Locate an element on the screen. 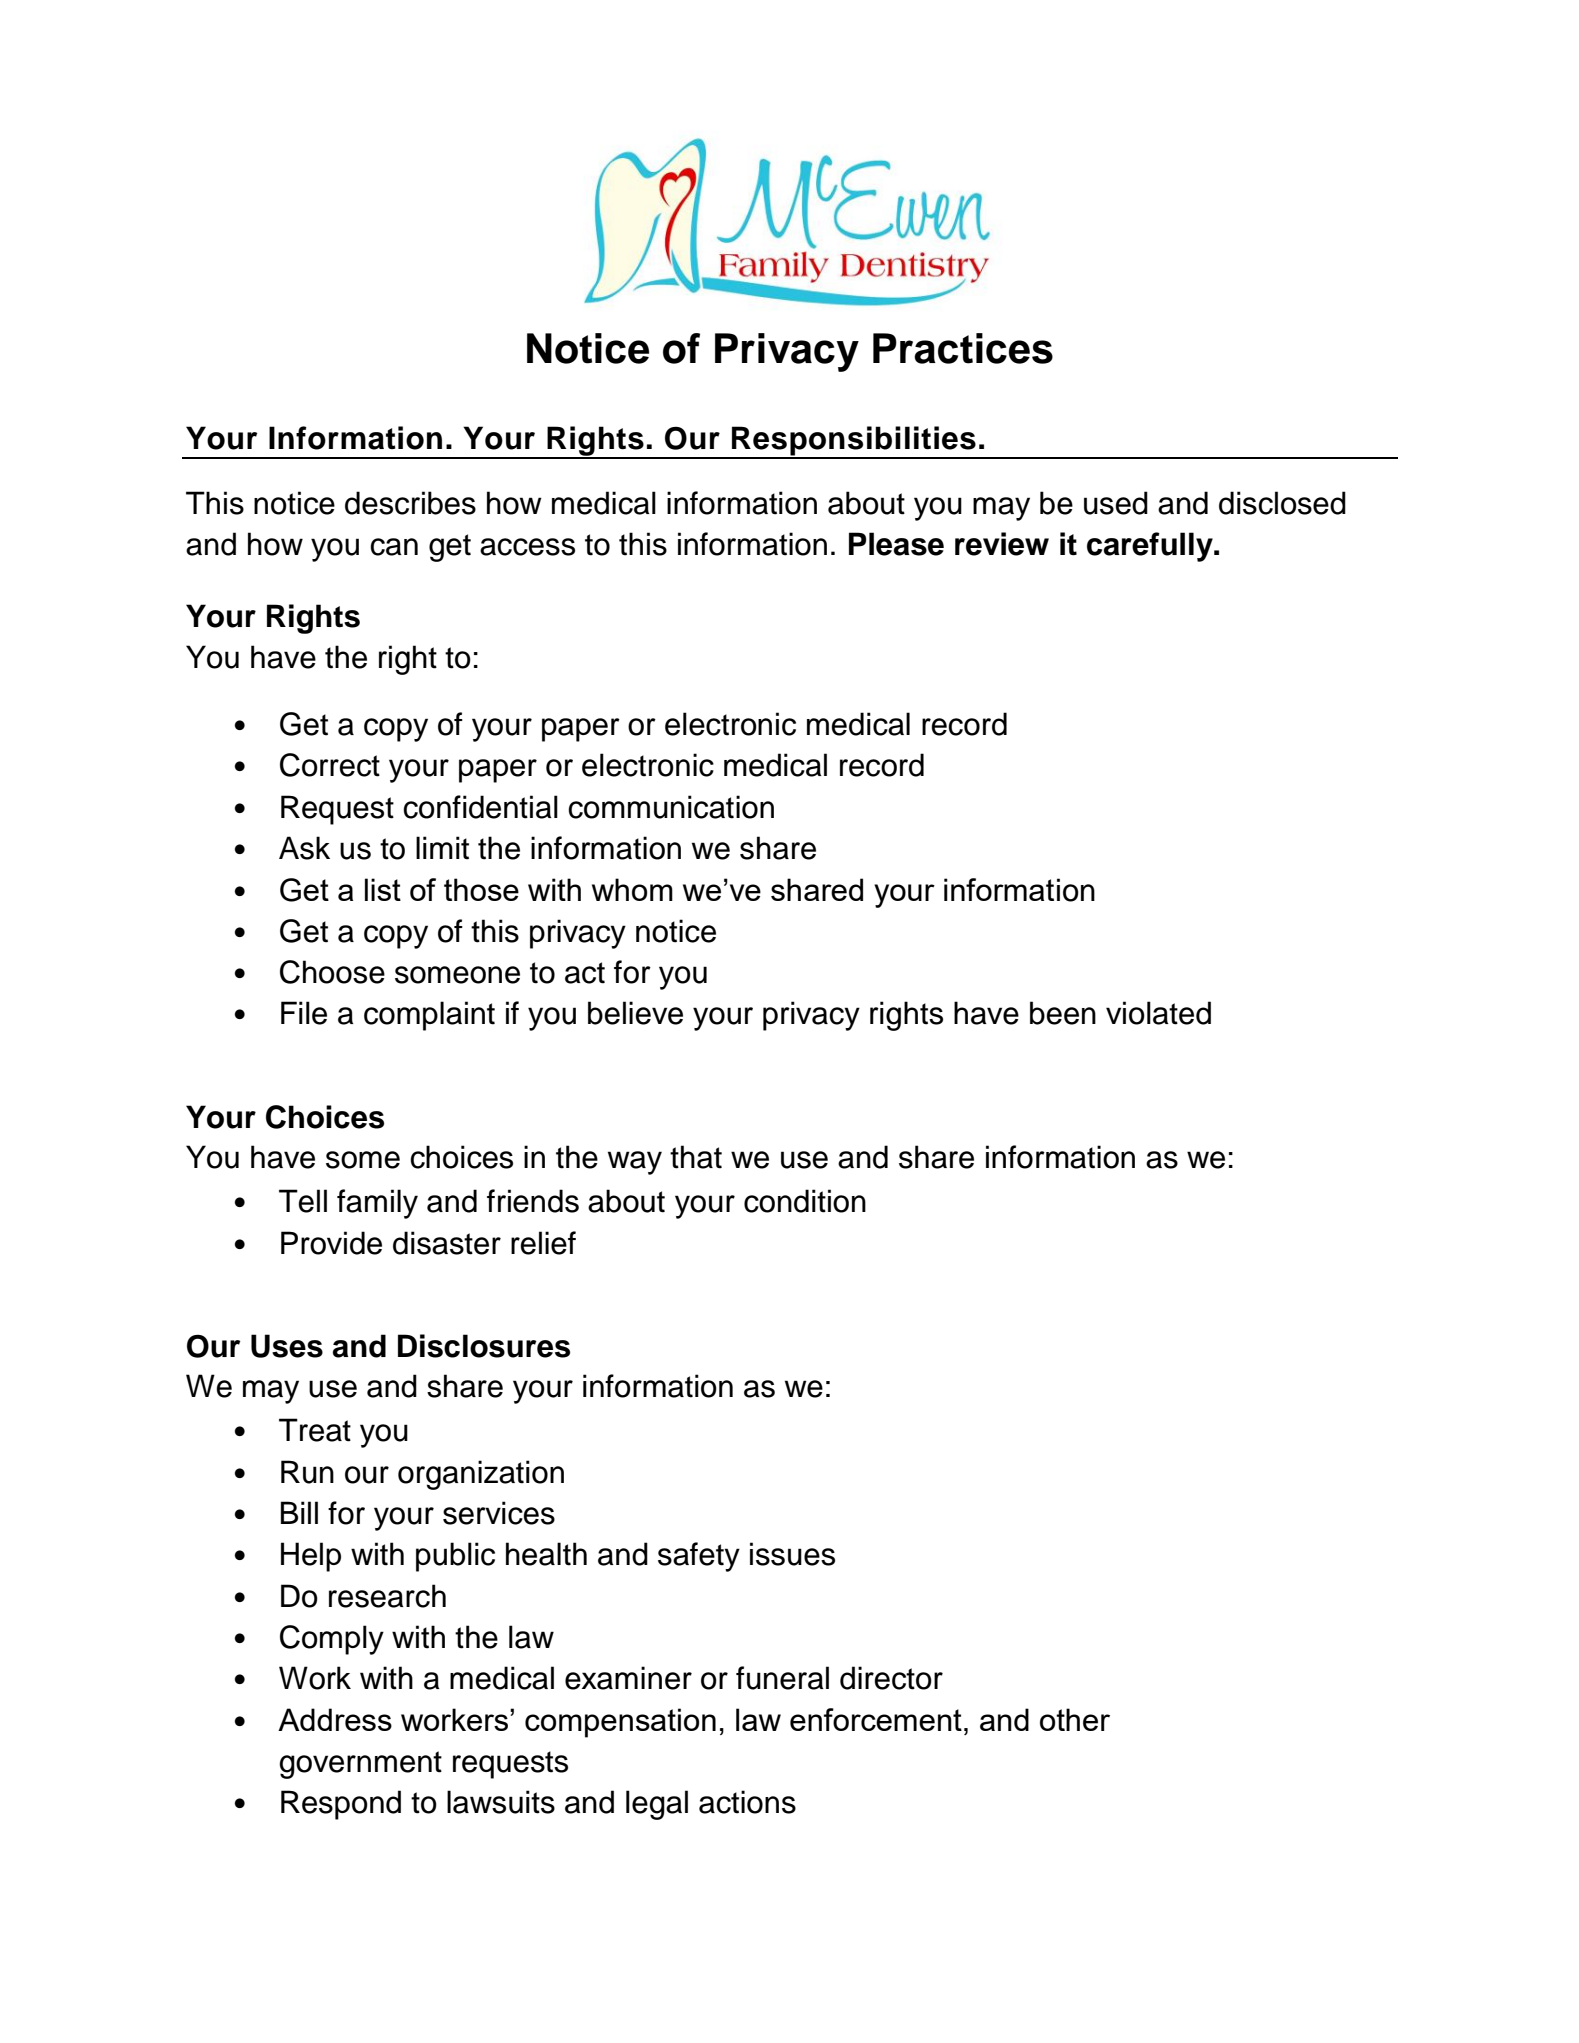 Image resolution: width=1579 pixels, height=2043 pixels. Correct is located at coordinates (330, 765).
